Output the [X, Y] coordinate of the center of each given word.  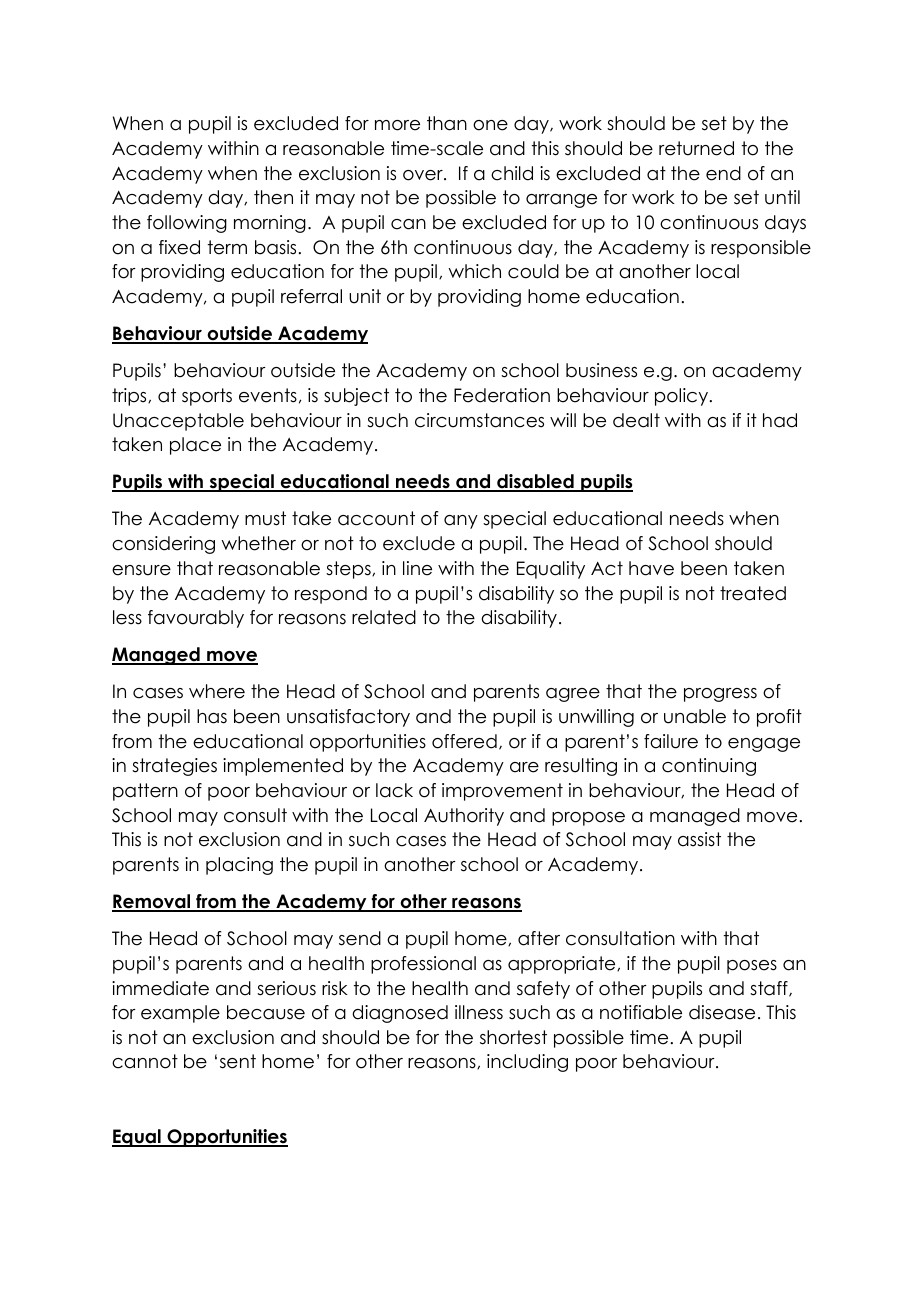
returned [696, 148]
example [180, 1014]
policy [683, 397]
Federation [502, 395]
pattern [145, 792]
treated [753, 593]
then [273, 197]
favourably [196, 619]
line [417, 568]
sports [207, 397]
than [447, 123]
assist [699, 839]
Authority [464, 817]
